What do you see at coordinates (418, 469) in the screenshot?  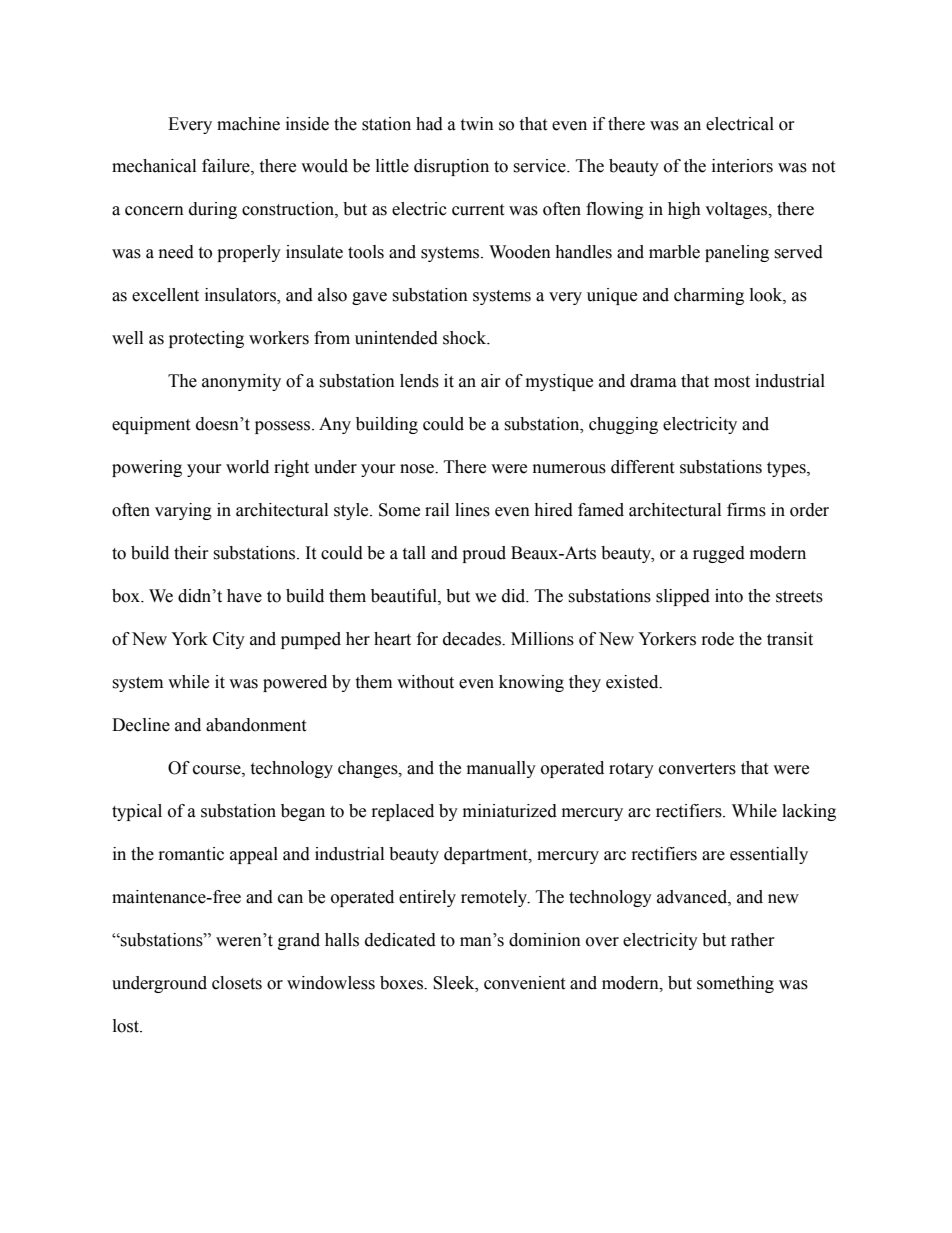 I see `nose` at bounding box center [418, 469].
